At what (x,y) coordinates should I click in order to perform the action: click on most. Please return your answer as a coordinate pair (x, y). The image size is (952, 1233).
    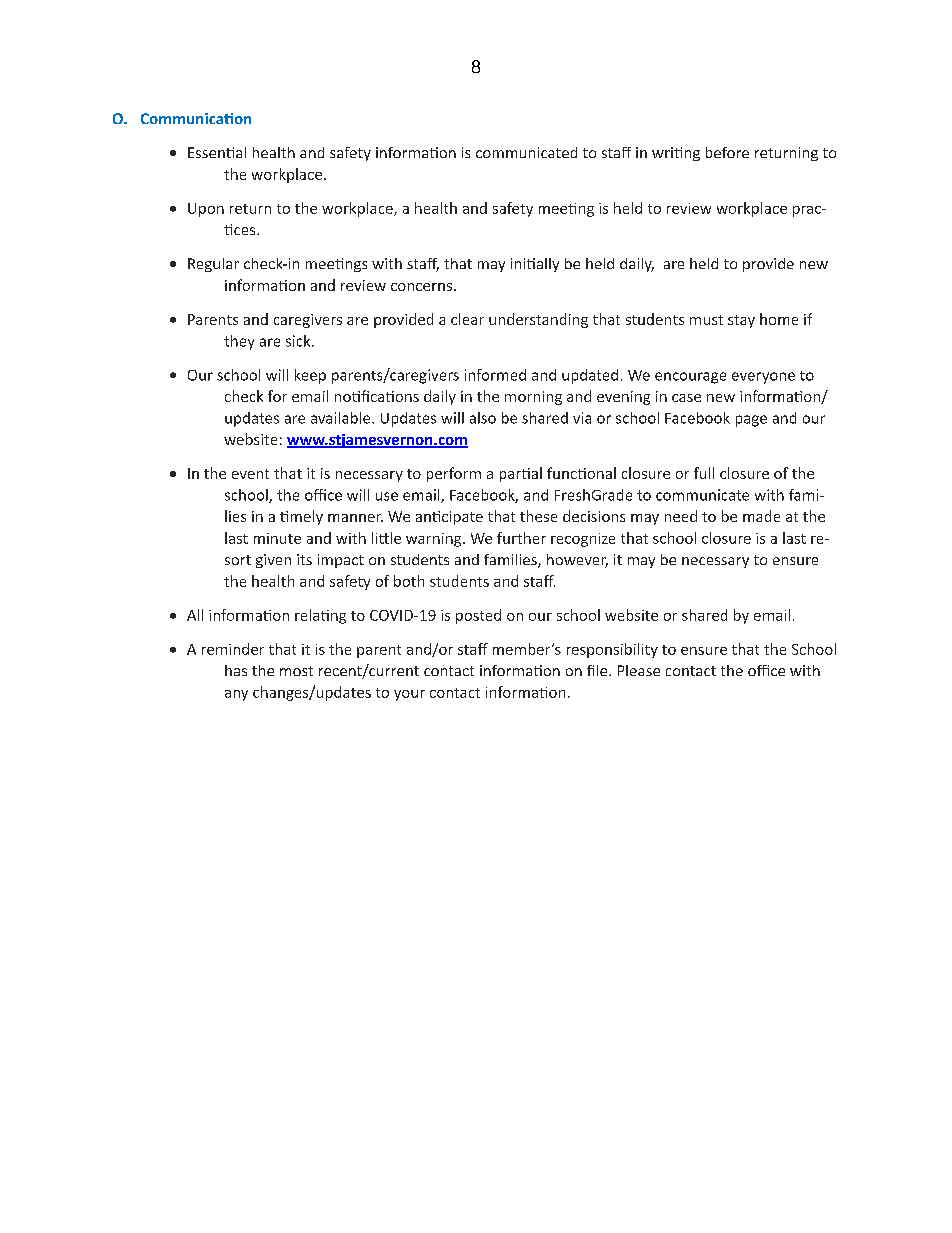
    Looking at the image, I should click on (296, 671).
